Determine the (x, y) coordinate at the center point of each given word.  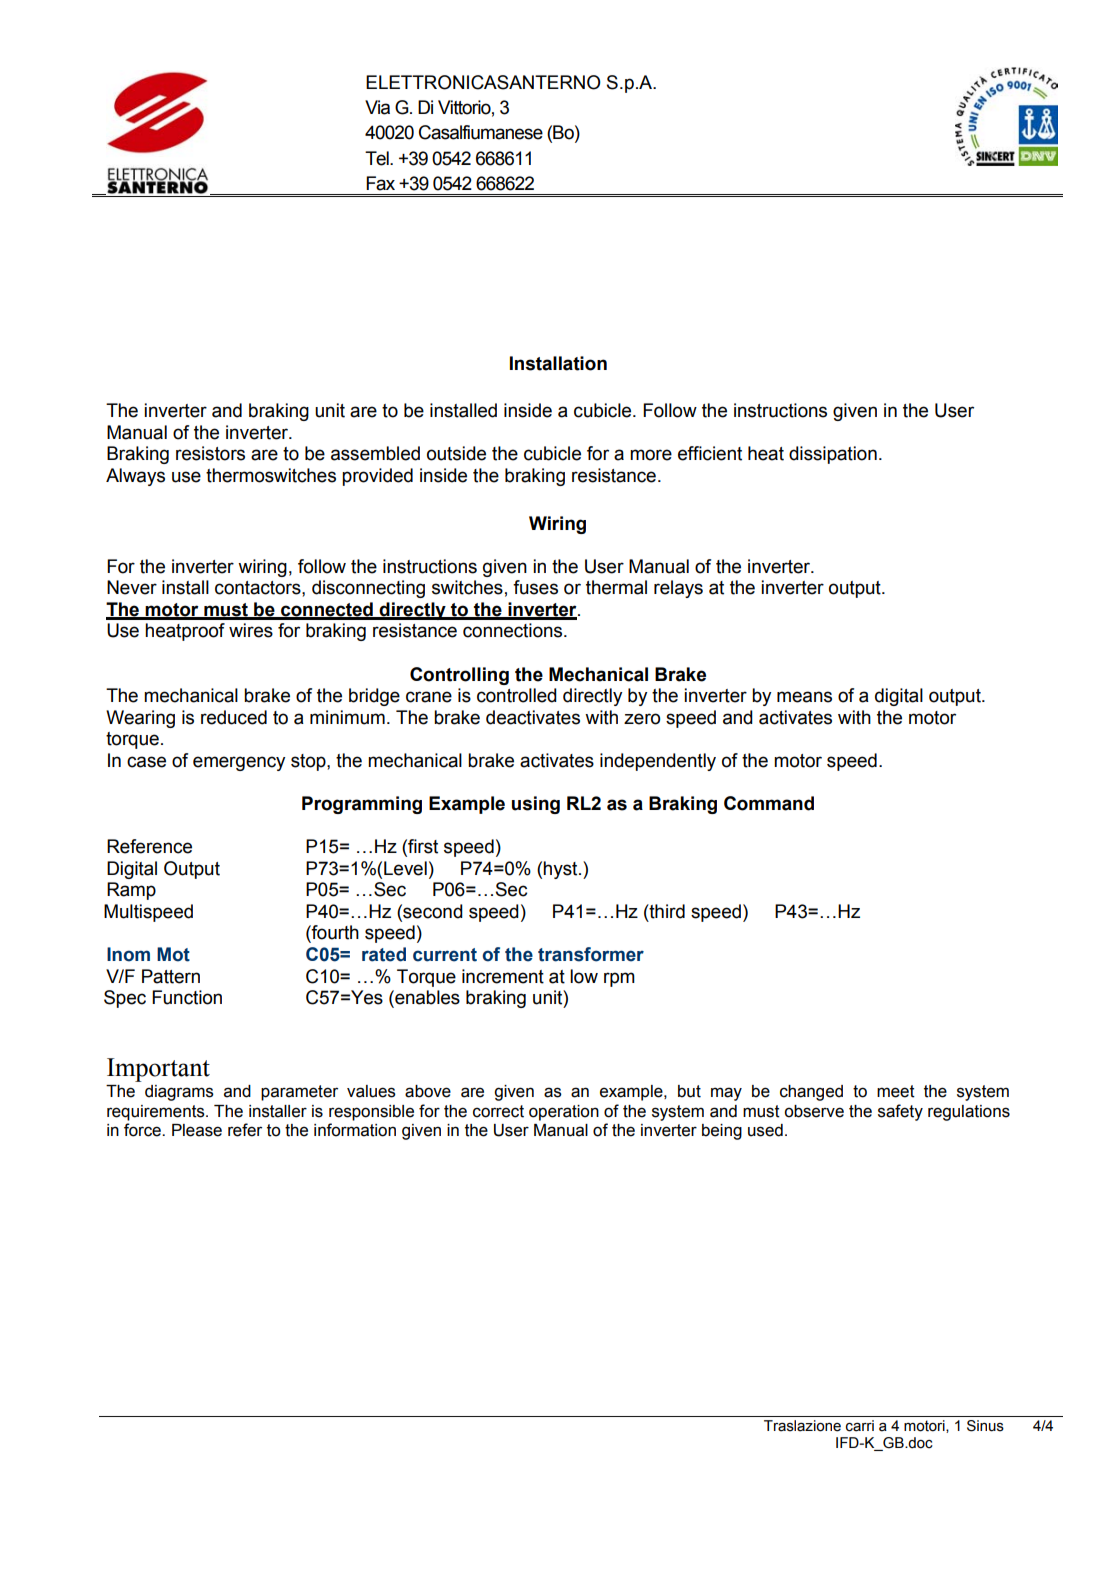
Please (197, 1130)
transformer (591, 954)
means (804, 697)
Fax (380, 183)
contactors (259, 588)
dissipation (833, 455)
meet (896, 1091)
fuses (535, 587)
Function (187, 997)
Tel (378, 158)
